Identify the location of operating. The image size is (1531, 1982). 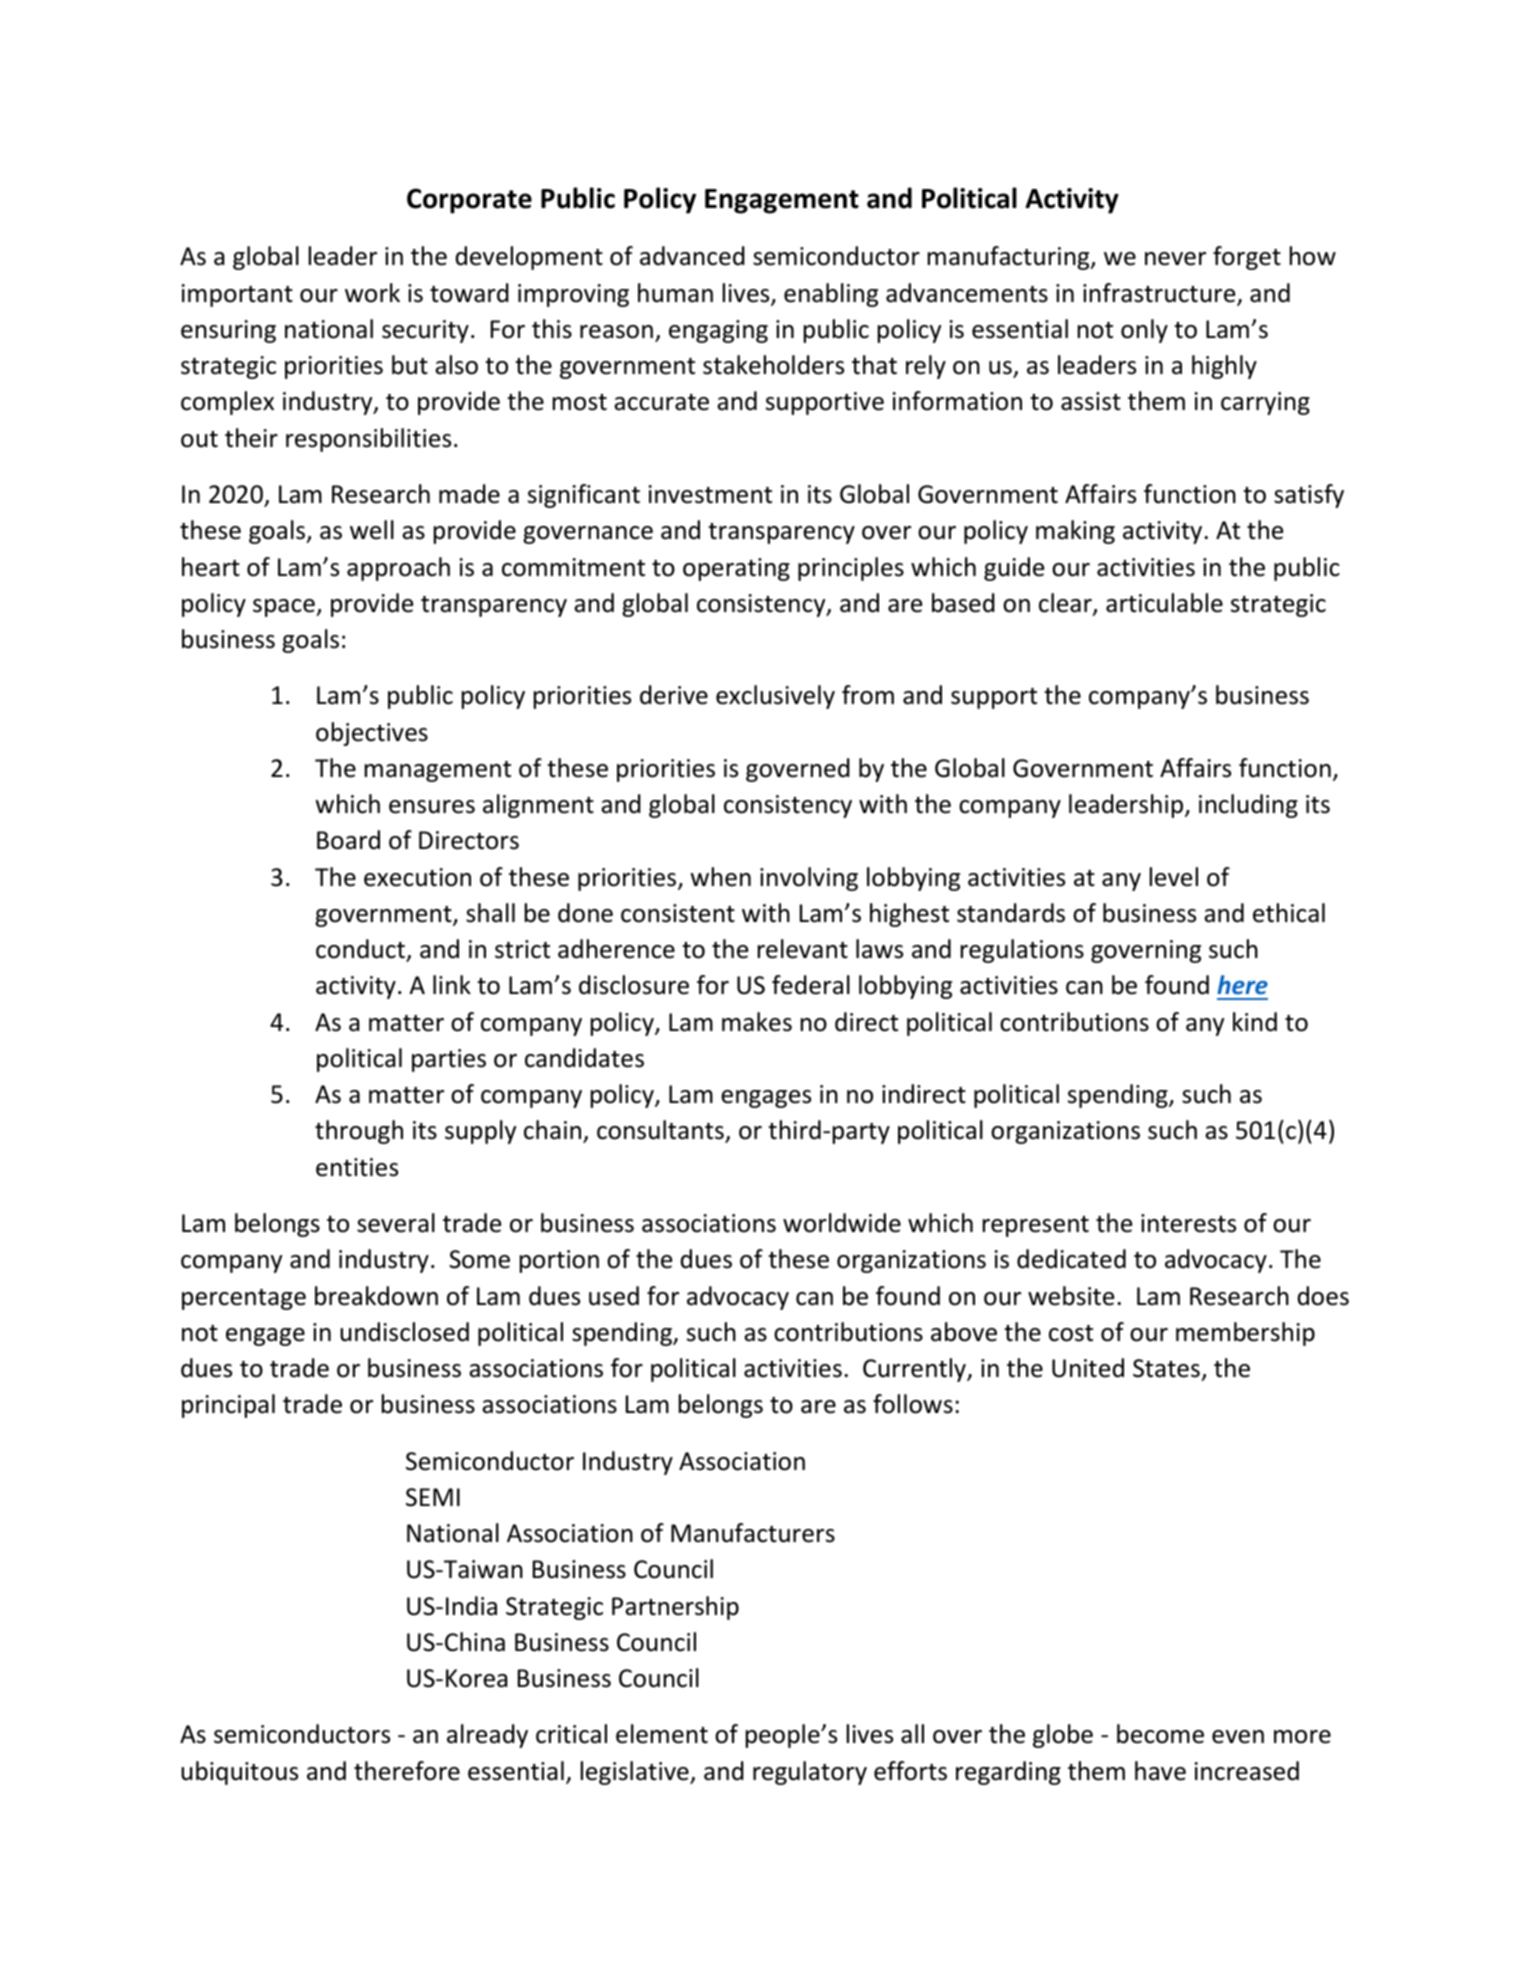
(736, 569).
